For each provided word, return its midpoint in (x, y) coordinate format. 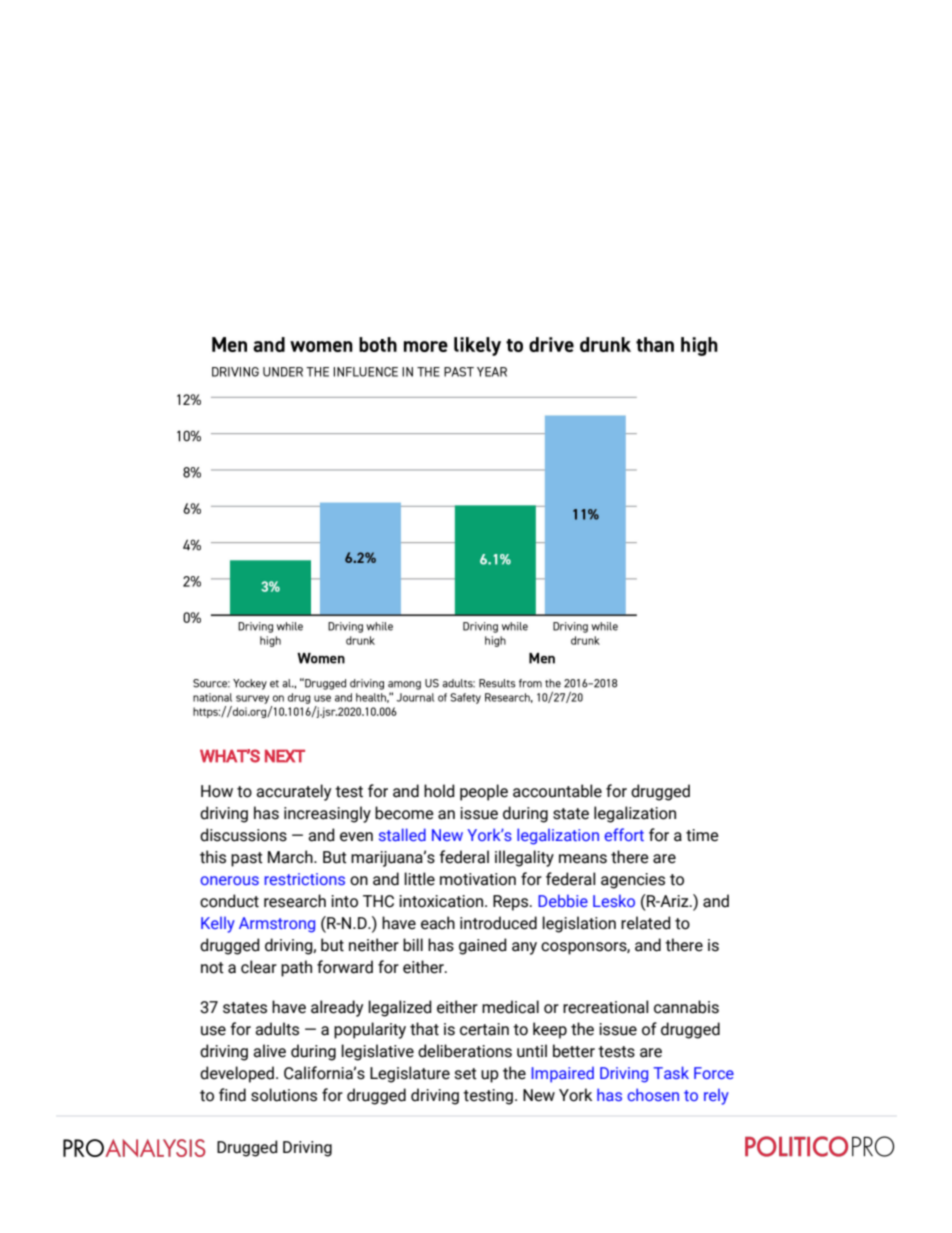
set (466, 1074)
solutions (284, 1095)
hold (439, 791)
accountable (557, 791)
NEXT (285, 756)
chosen (653, 1094)
